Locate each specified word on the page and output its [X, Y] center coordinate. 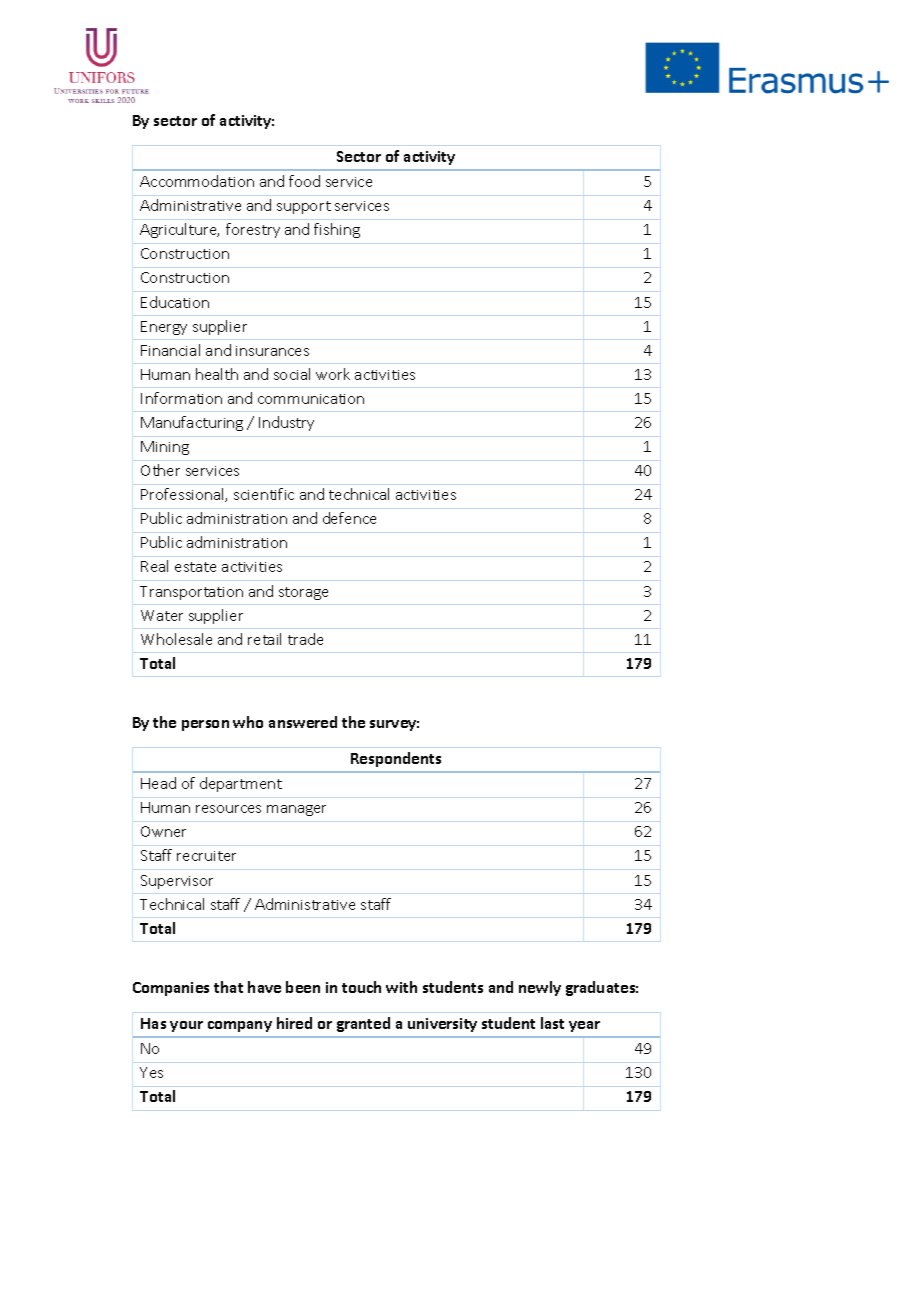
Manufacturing [192, 423]
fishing [337, 230]
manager [296, 810]
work [333, 374]
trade [305, 639]
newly [540, 988]
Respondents [396, 759]
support [304, 207]
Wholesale [176, 639]
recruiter [206, 856]
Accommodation [197, 181]
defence [349, 518]
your [186, 1026]
